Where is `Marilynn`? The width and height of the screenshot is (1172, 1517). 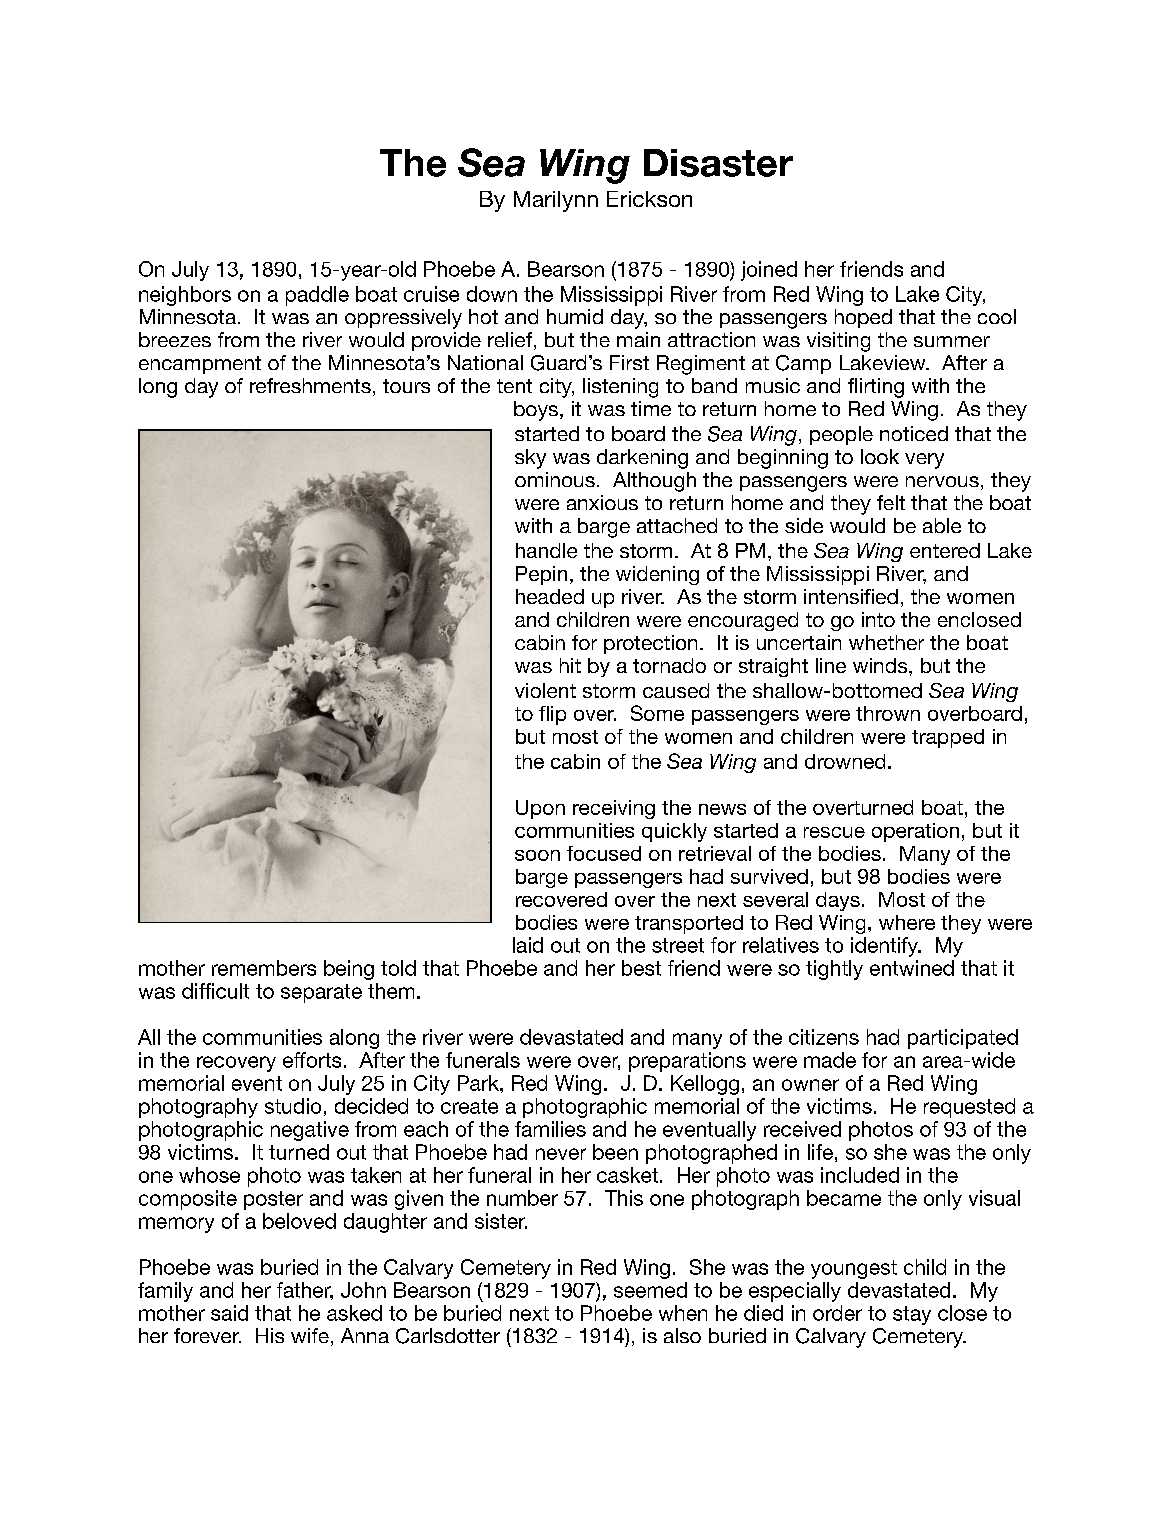 Marilynn is located at coordinates (556, 201).
